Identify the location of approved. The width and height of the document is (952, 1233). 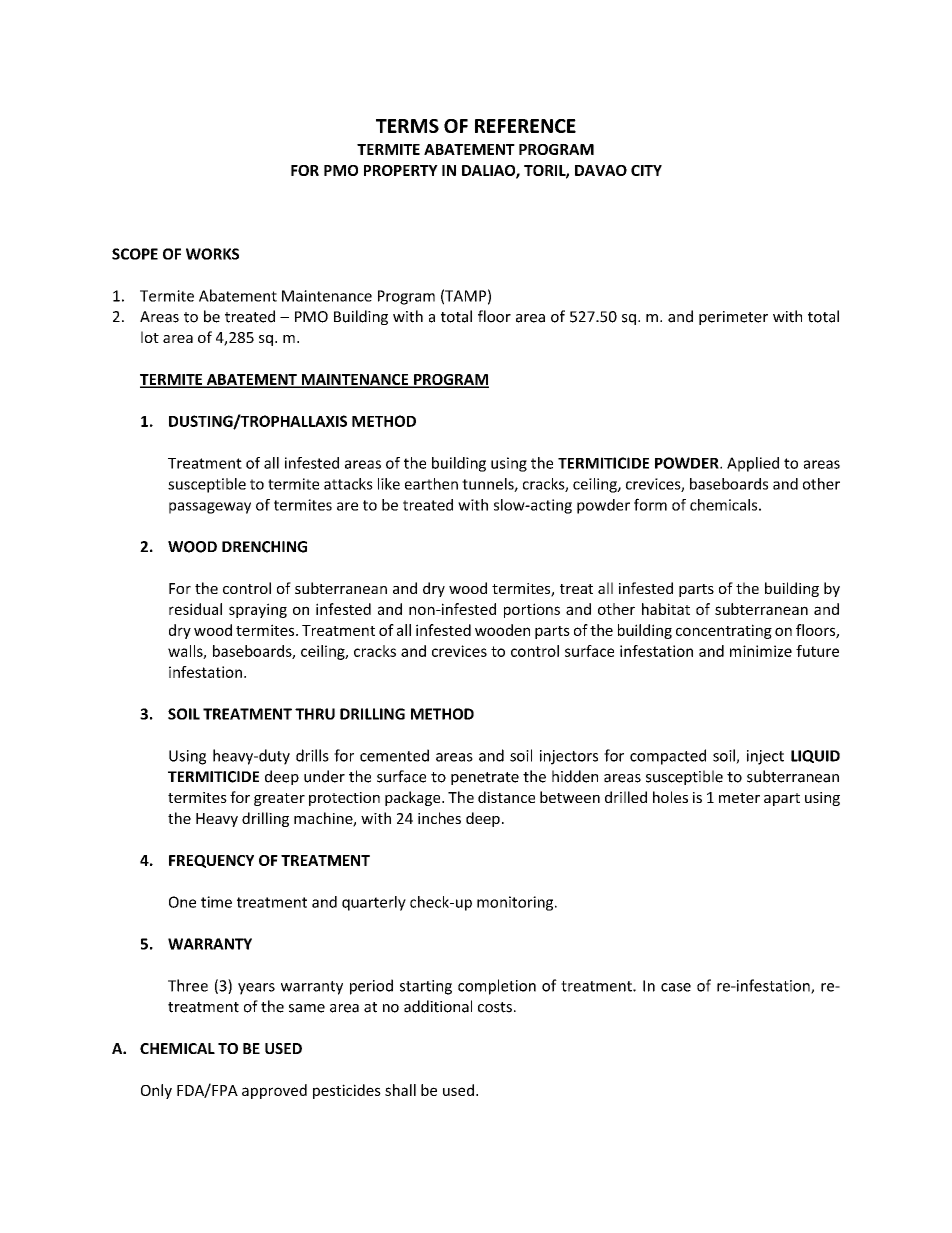
(274, 1091).
